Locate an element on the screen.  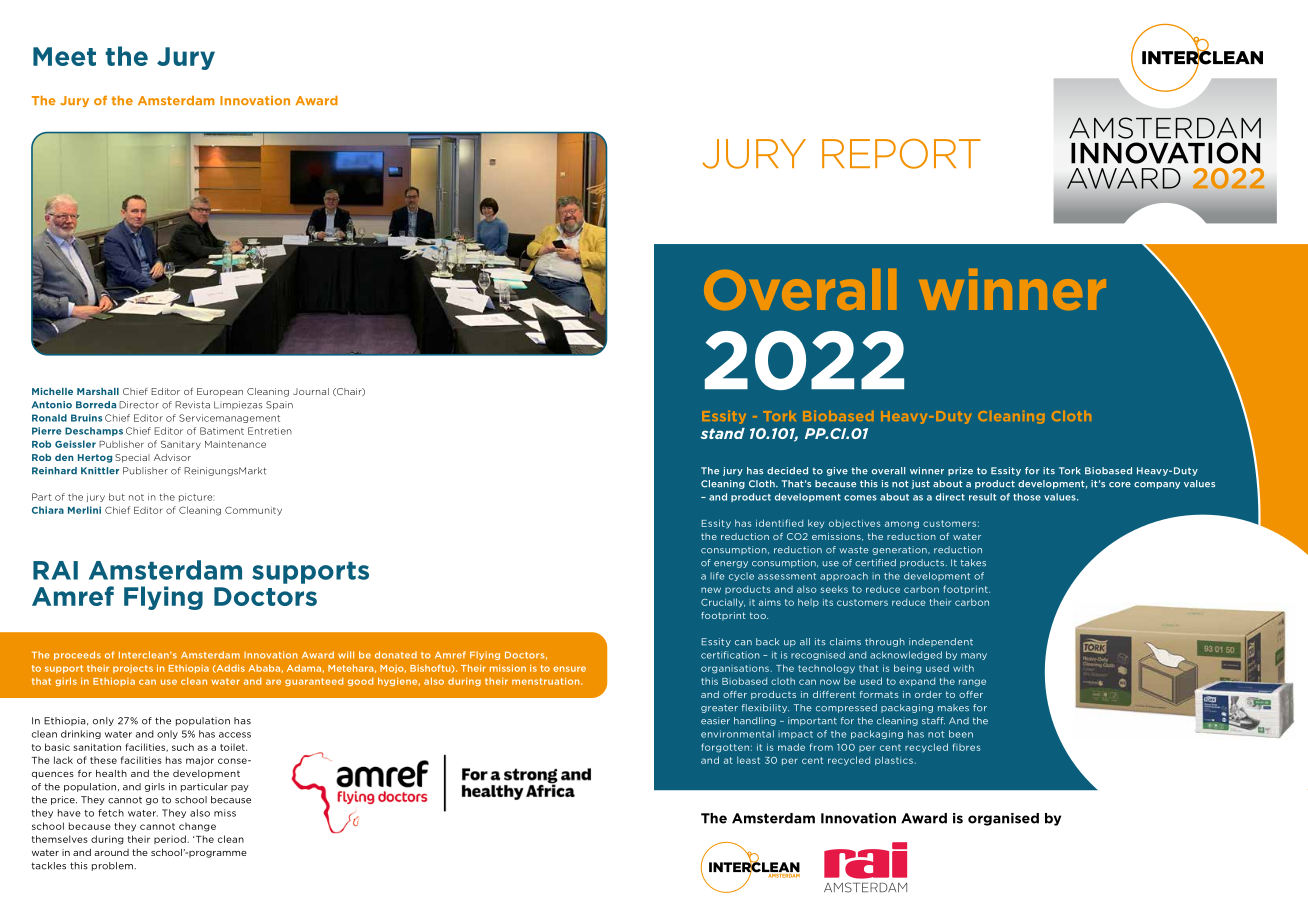
least is located at coordinates (748, 760).
